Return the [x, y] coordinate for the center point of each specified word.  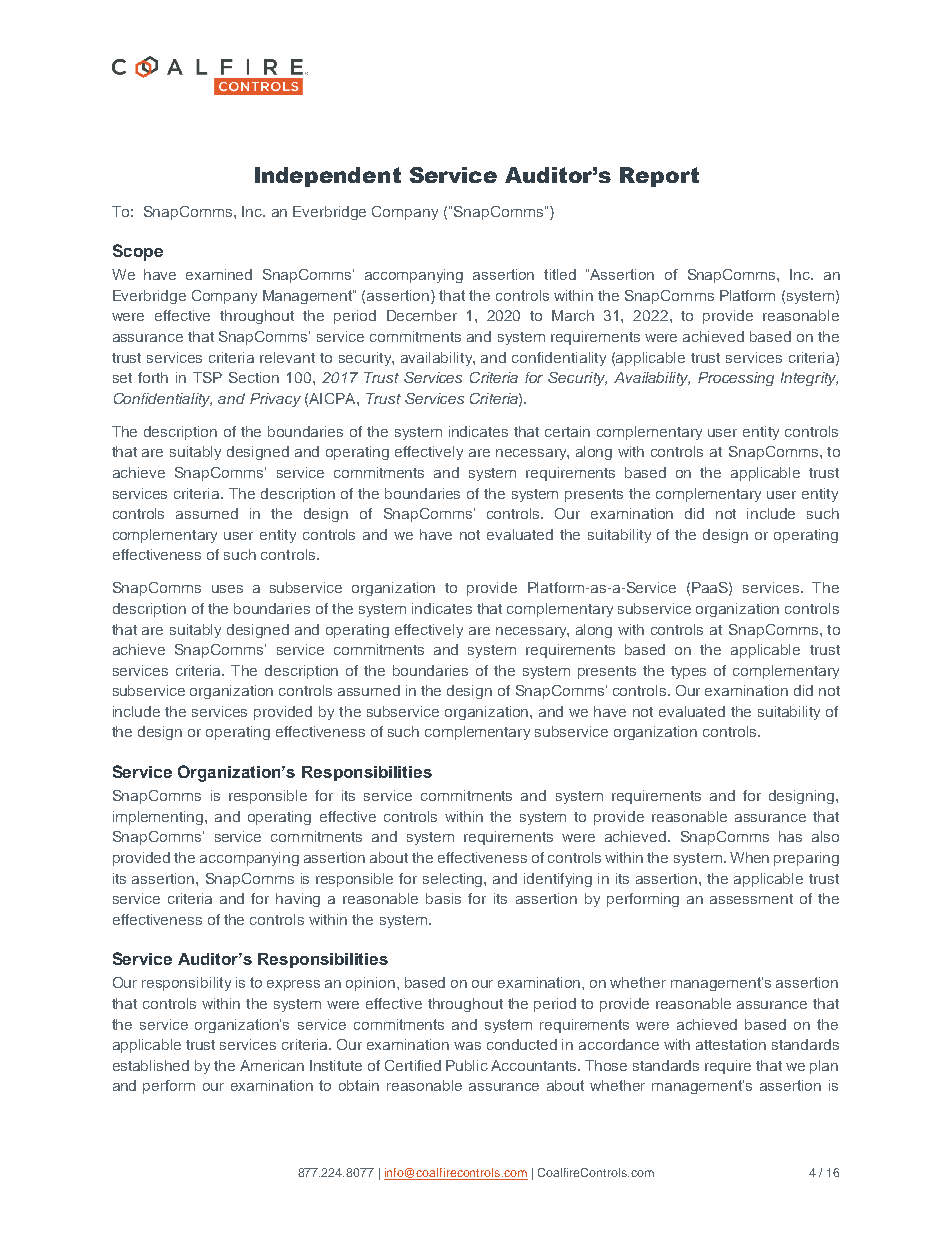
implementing [159, 818]
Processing [736, 379]
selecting [454, 880]
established [151, 1065]
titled [560, 274]
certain [567, 431]
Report [659, 177]
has [790, 836]
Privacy [275, 400]
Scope [138, 252]
